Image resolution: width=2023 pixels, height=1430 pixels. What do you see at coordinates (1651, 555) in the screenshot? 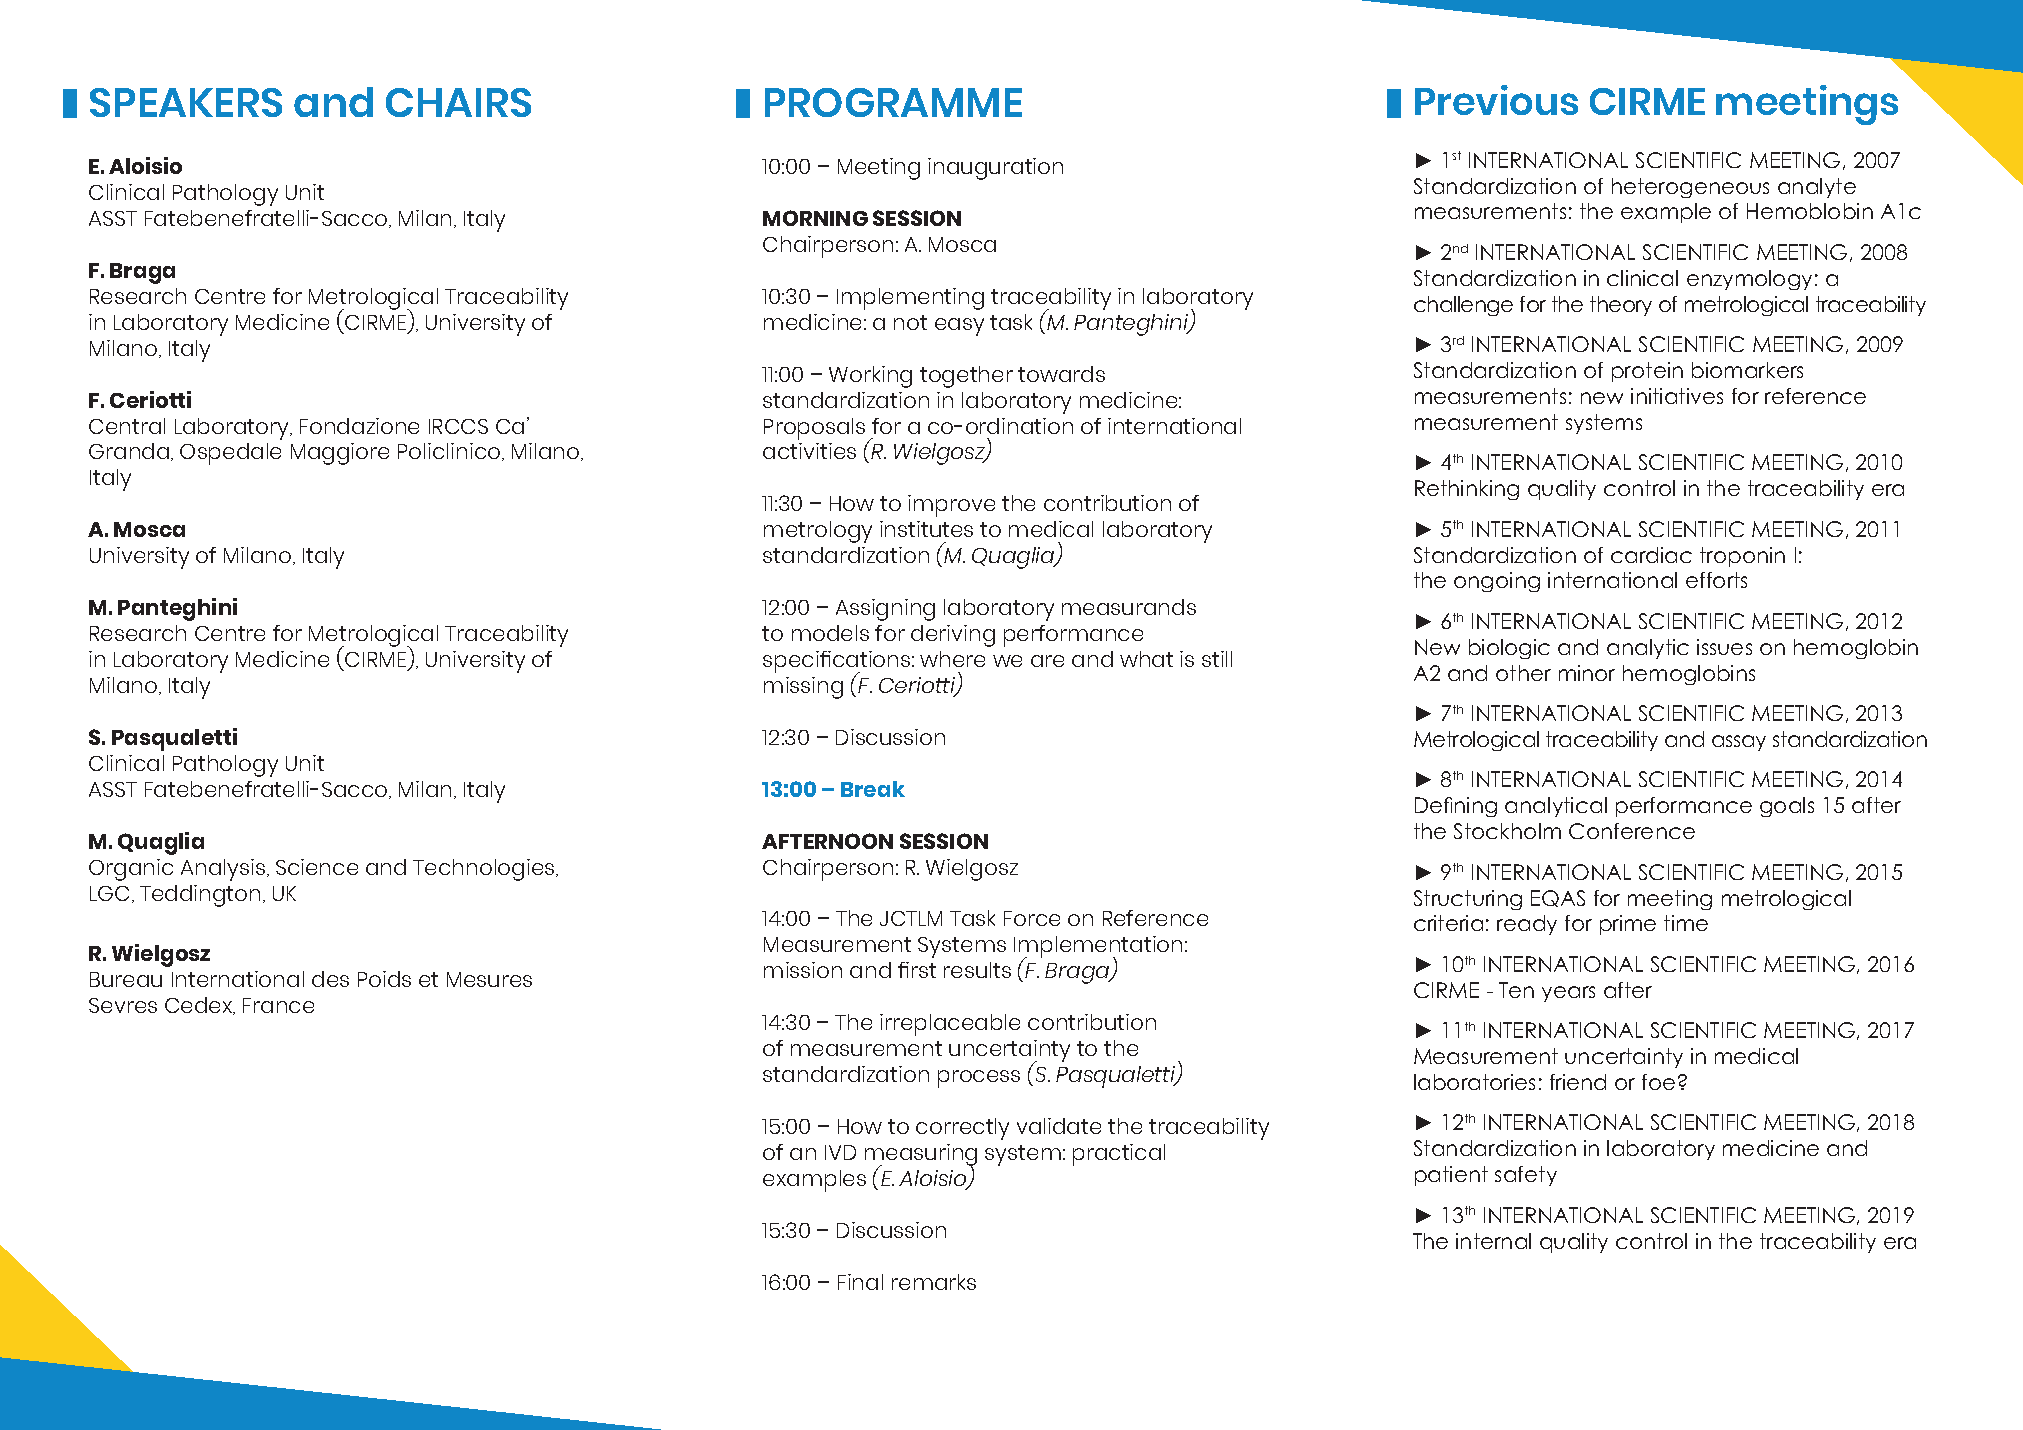
I see `cardiac` at bounding box center [1651, 555].
